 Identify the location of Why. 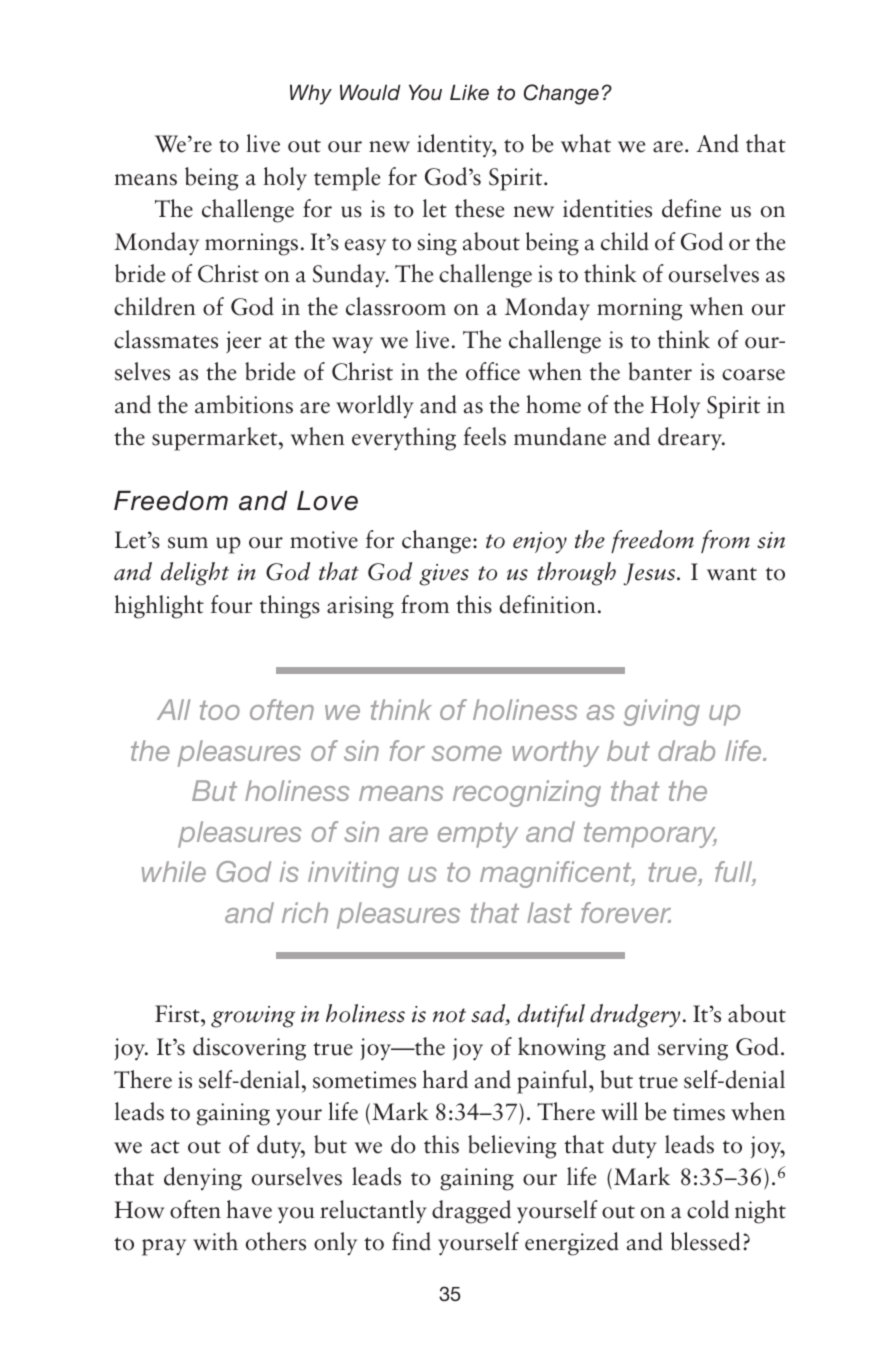
(311, 95).
